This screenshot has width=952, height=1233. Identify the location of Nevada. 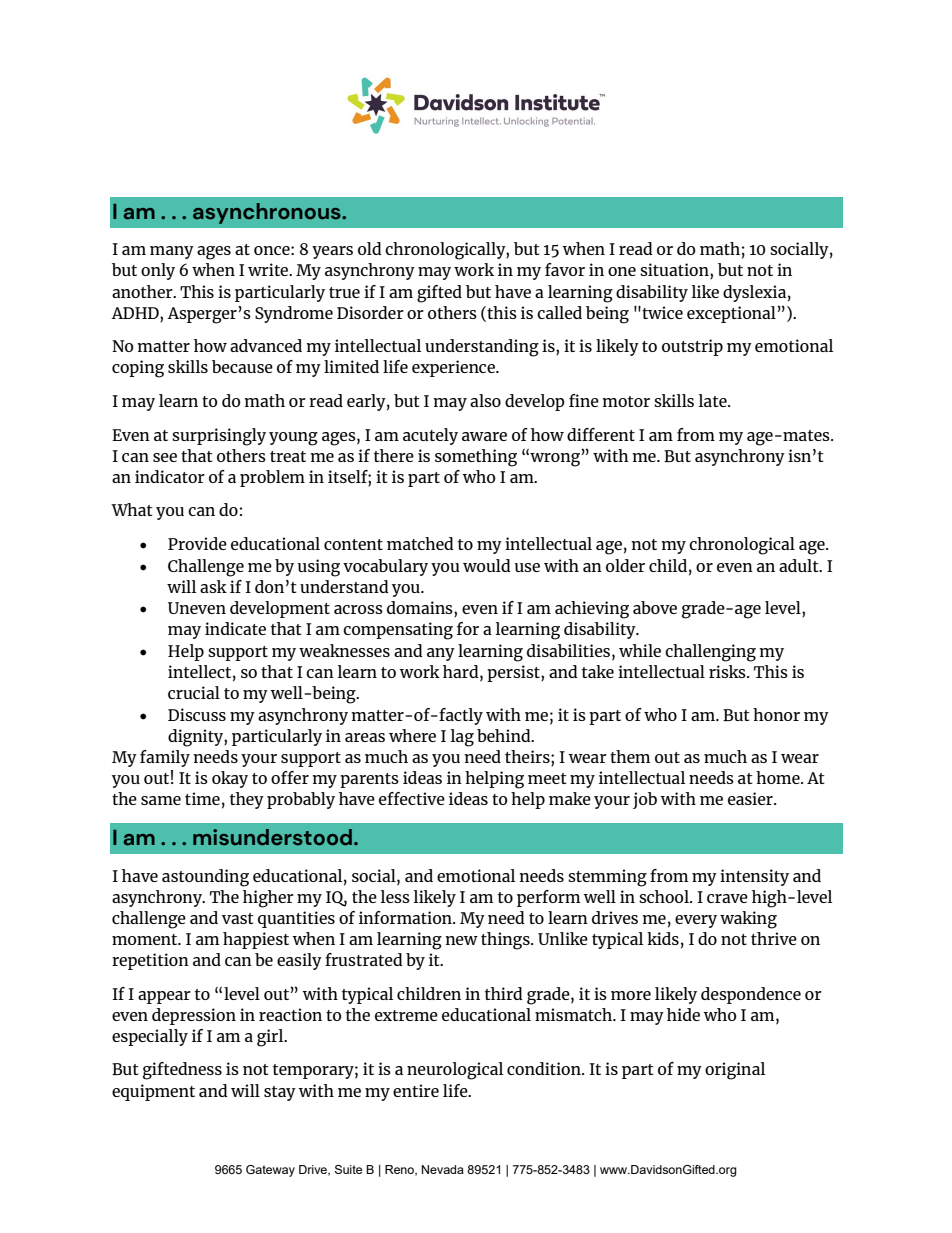
(443, 1169).
